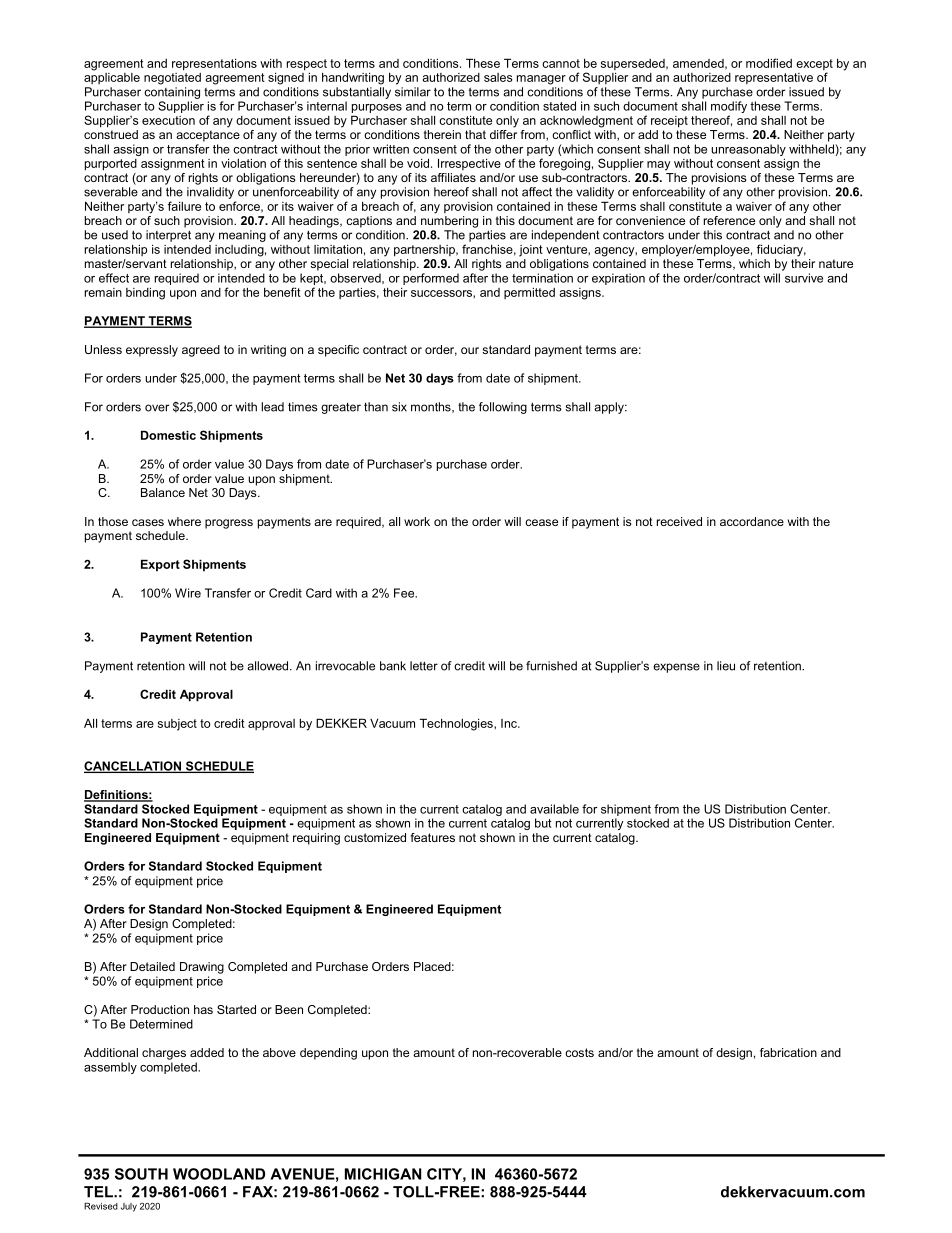  What do you see at coordinates (729, 108) in the image?
I see `modify` at bounding box center [729, 108].
